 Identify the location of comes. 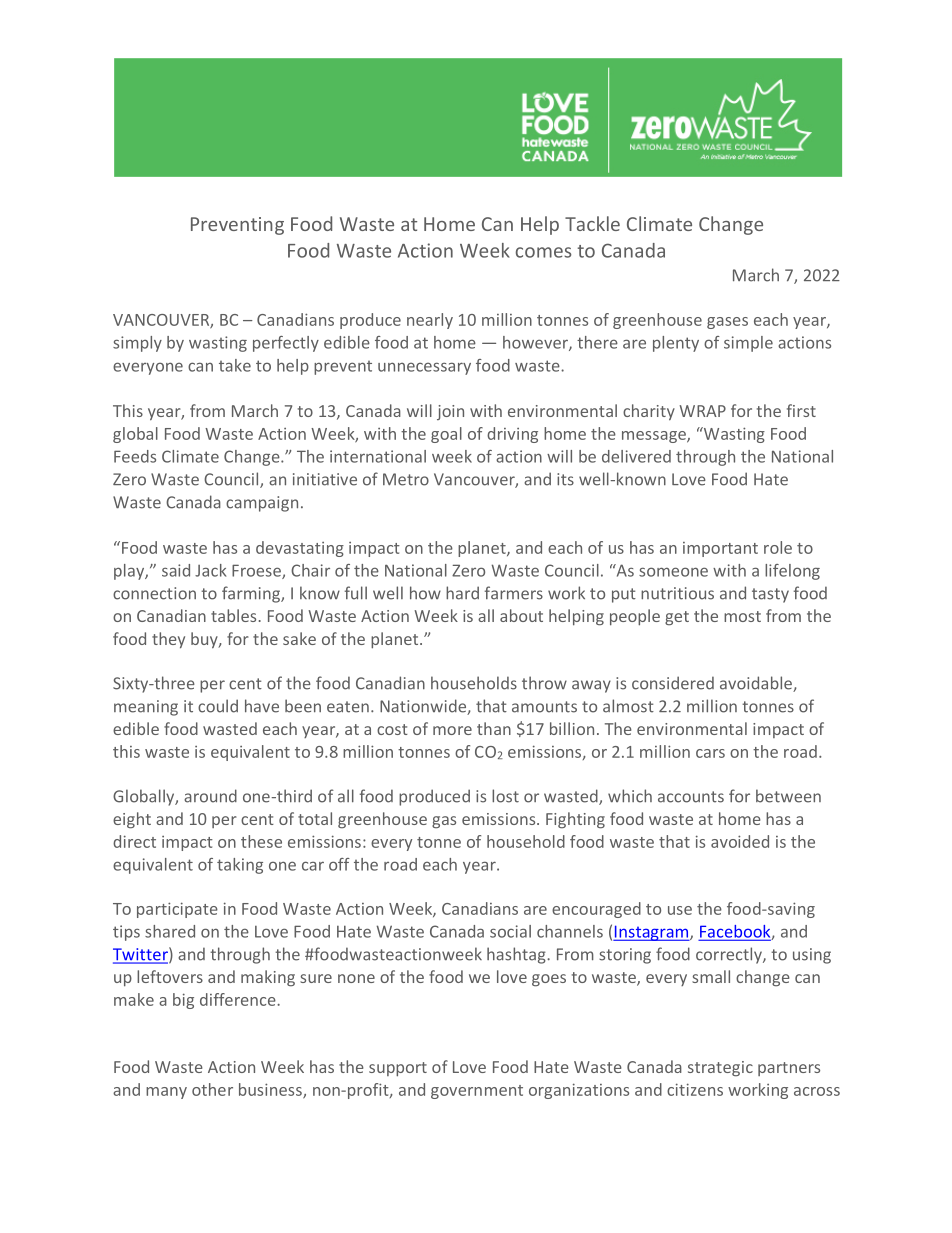
(543, 252).
